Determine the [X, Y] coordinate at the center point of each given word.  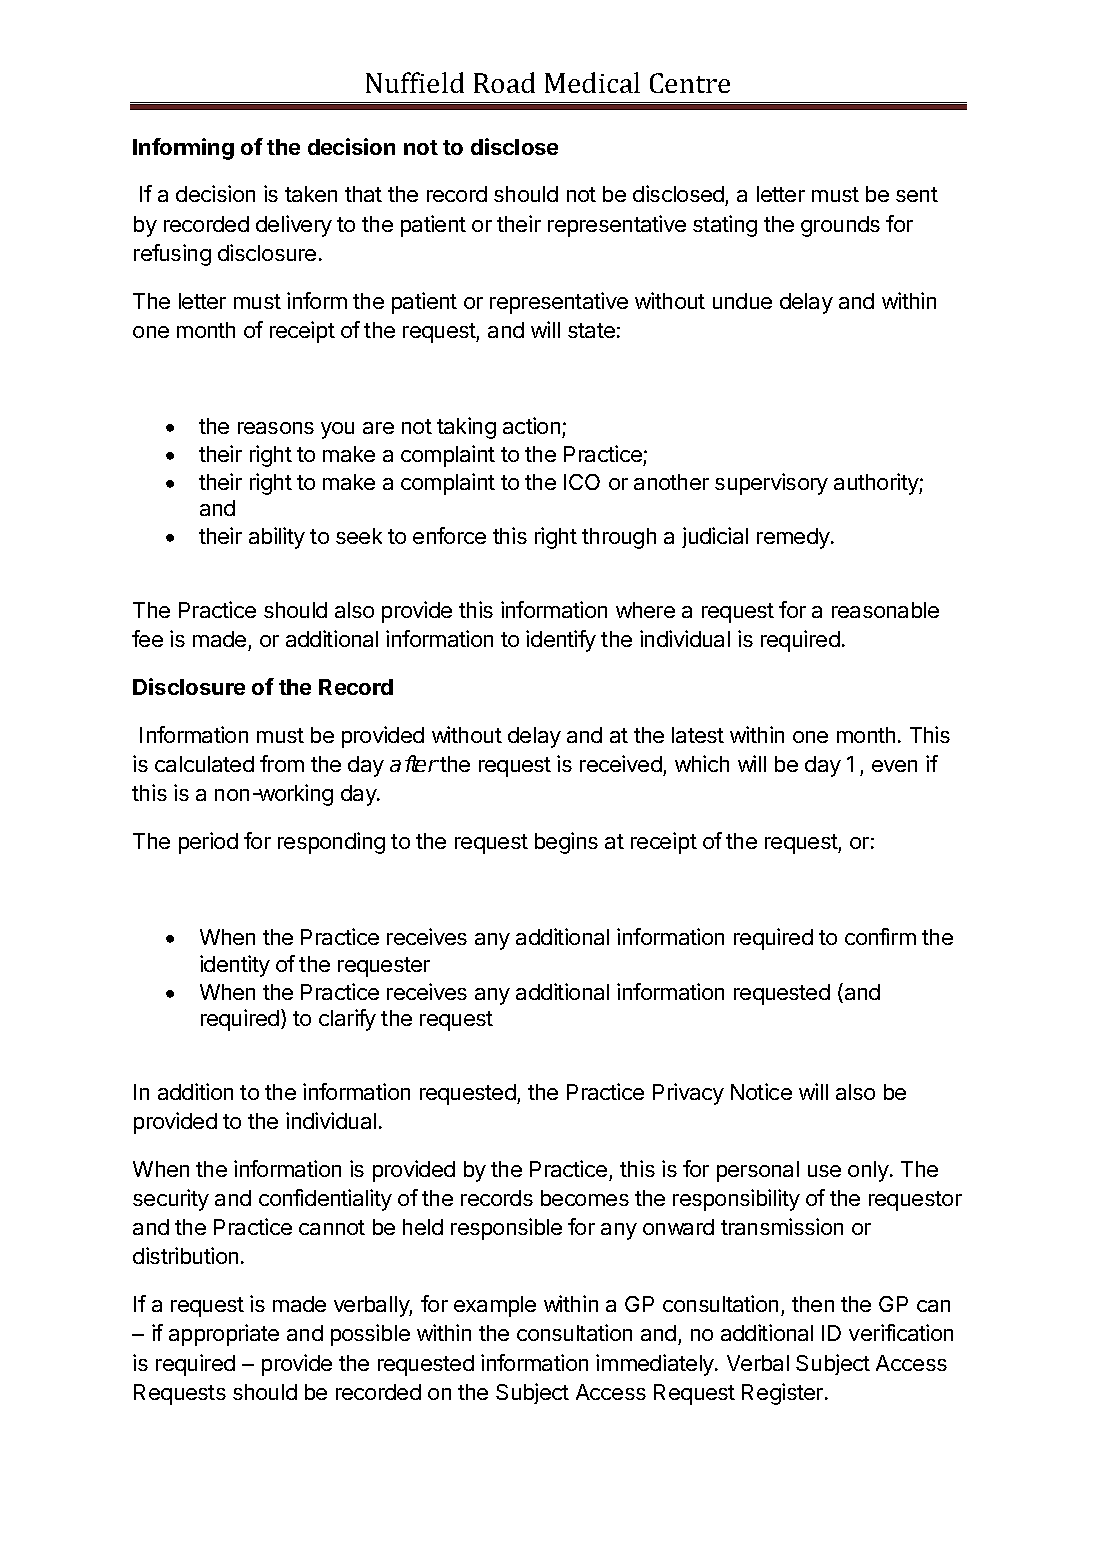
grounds [840, 226]
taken [311, 194]
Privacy [688, 1094]
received [621, 763]
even [894, 766]
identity [235, 966]
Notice [761, 1091]
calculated [204, 764]
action [533, 427]
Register [784, 1394]
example [495, 1306]
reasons [276, 428]
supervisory [771, 484]
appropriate [224, 1335]
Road [504, 82]
